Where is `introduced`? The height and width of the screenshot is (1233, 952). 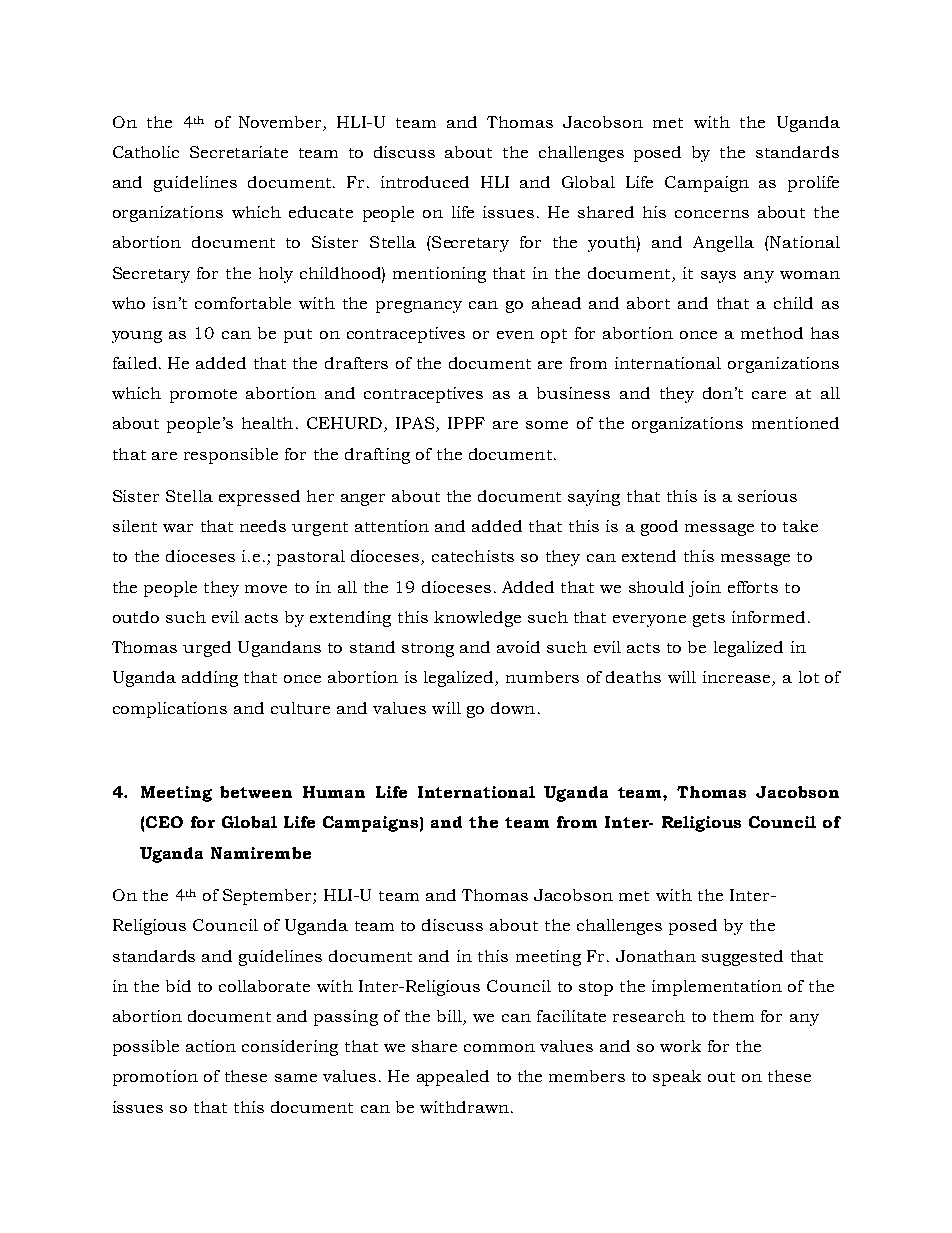
introduced is located at coordinates (425, 182).
